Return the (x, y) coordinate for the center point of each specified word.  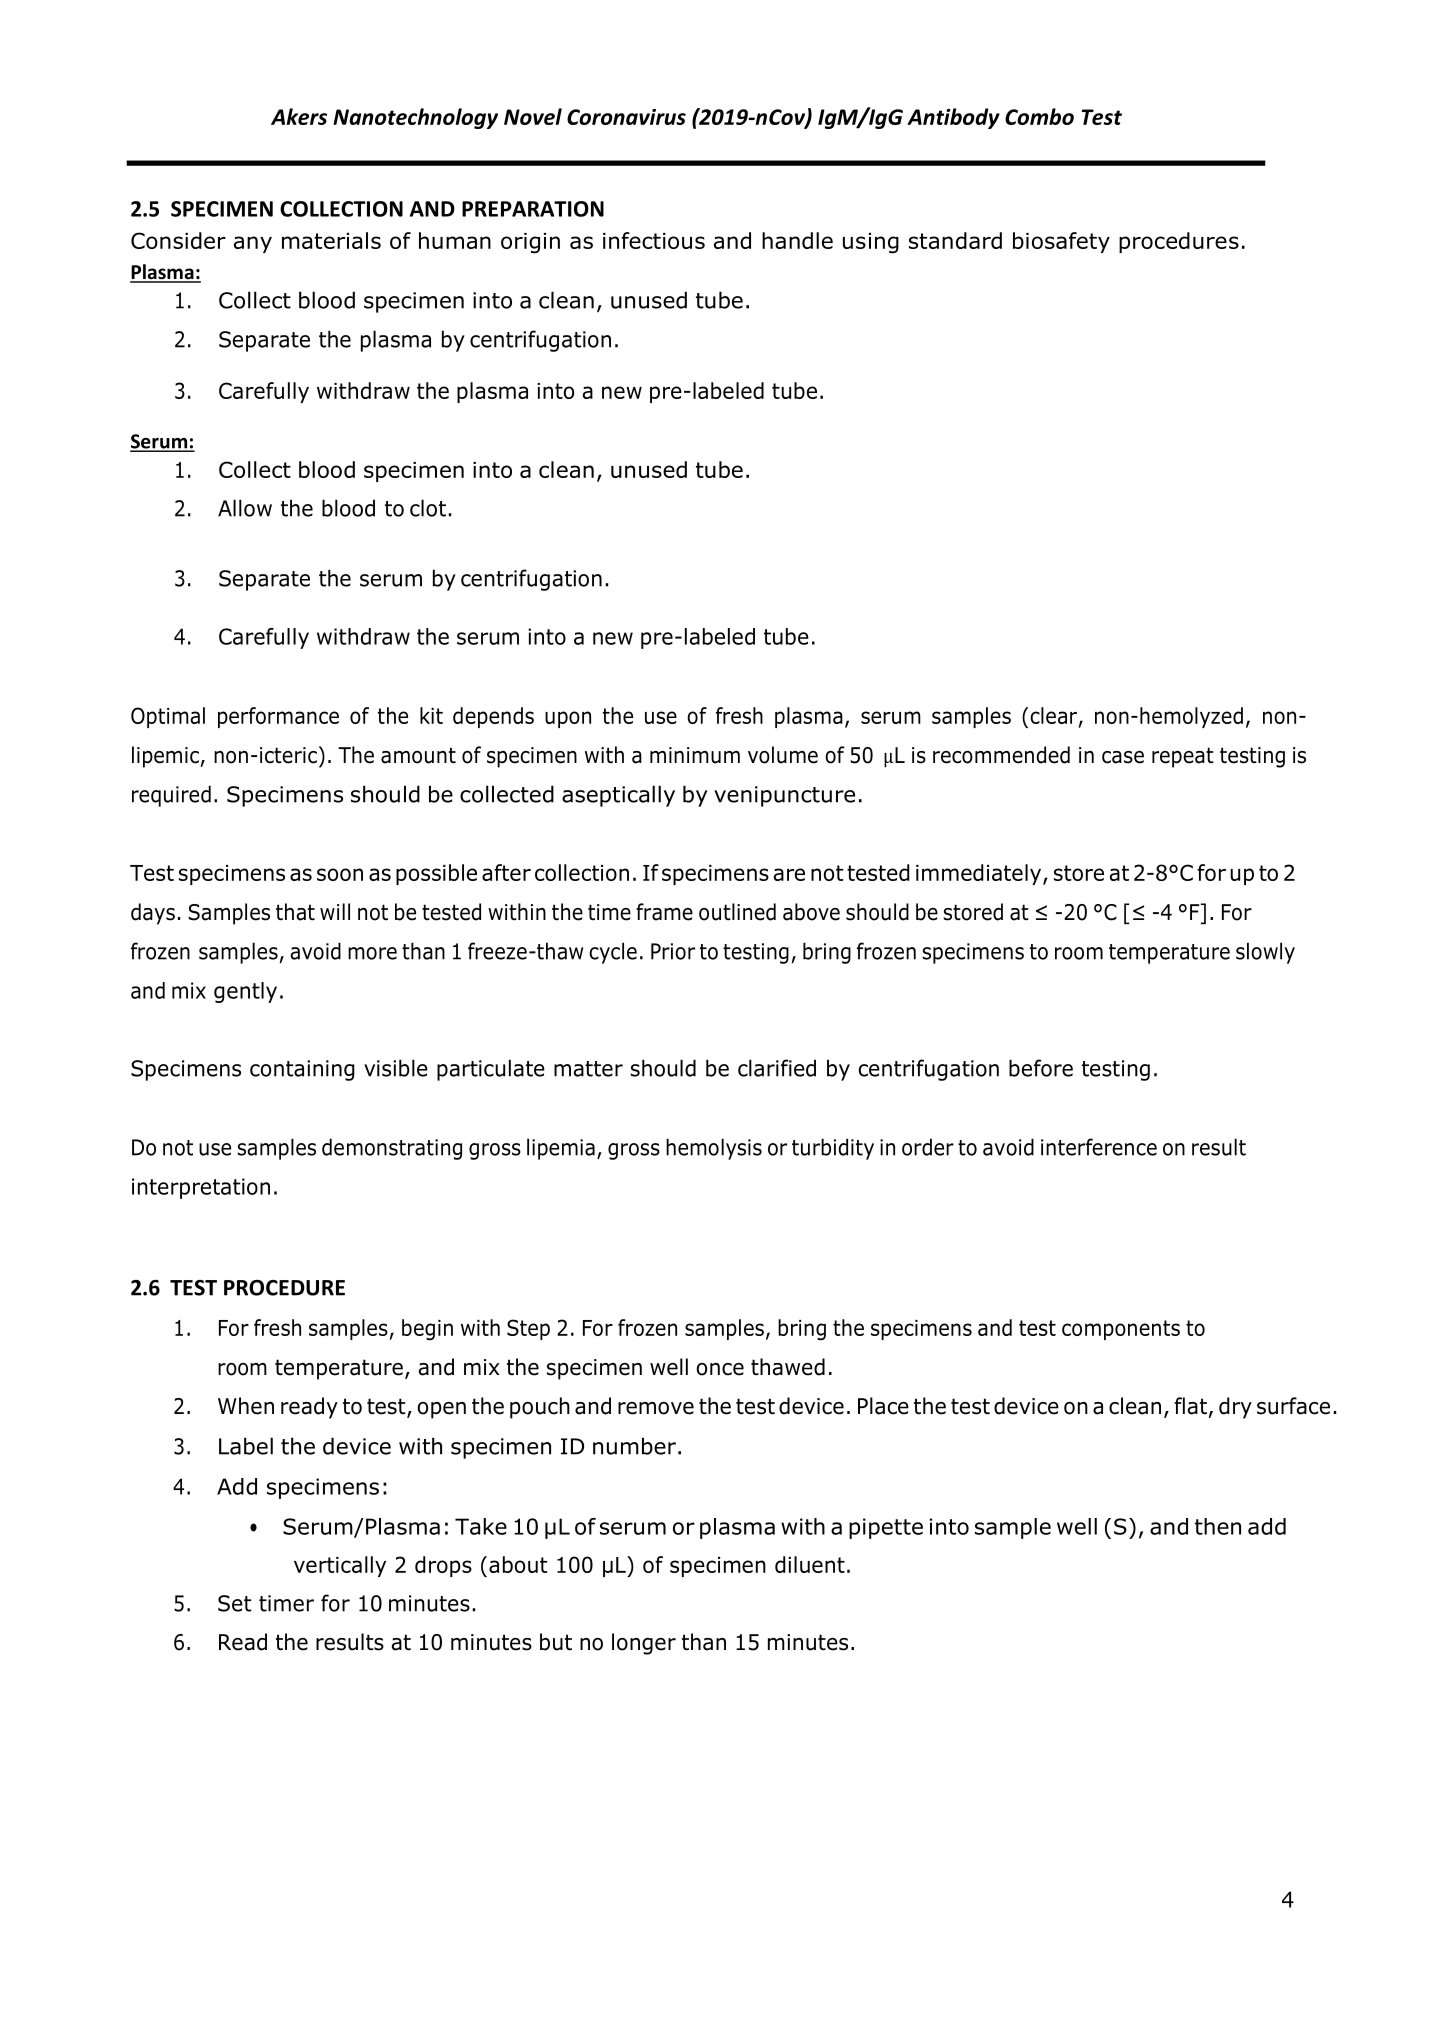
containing (302, 1070)
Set (234, 1603)
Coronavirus (626, 117)
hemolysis (714, 1149)
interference (1099, 1147)
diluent (810, 1564)
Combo (1039, 116)
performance (278, 717)
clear (1053, 715)
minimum (695, 755)
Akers (299, 116)
